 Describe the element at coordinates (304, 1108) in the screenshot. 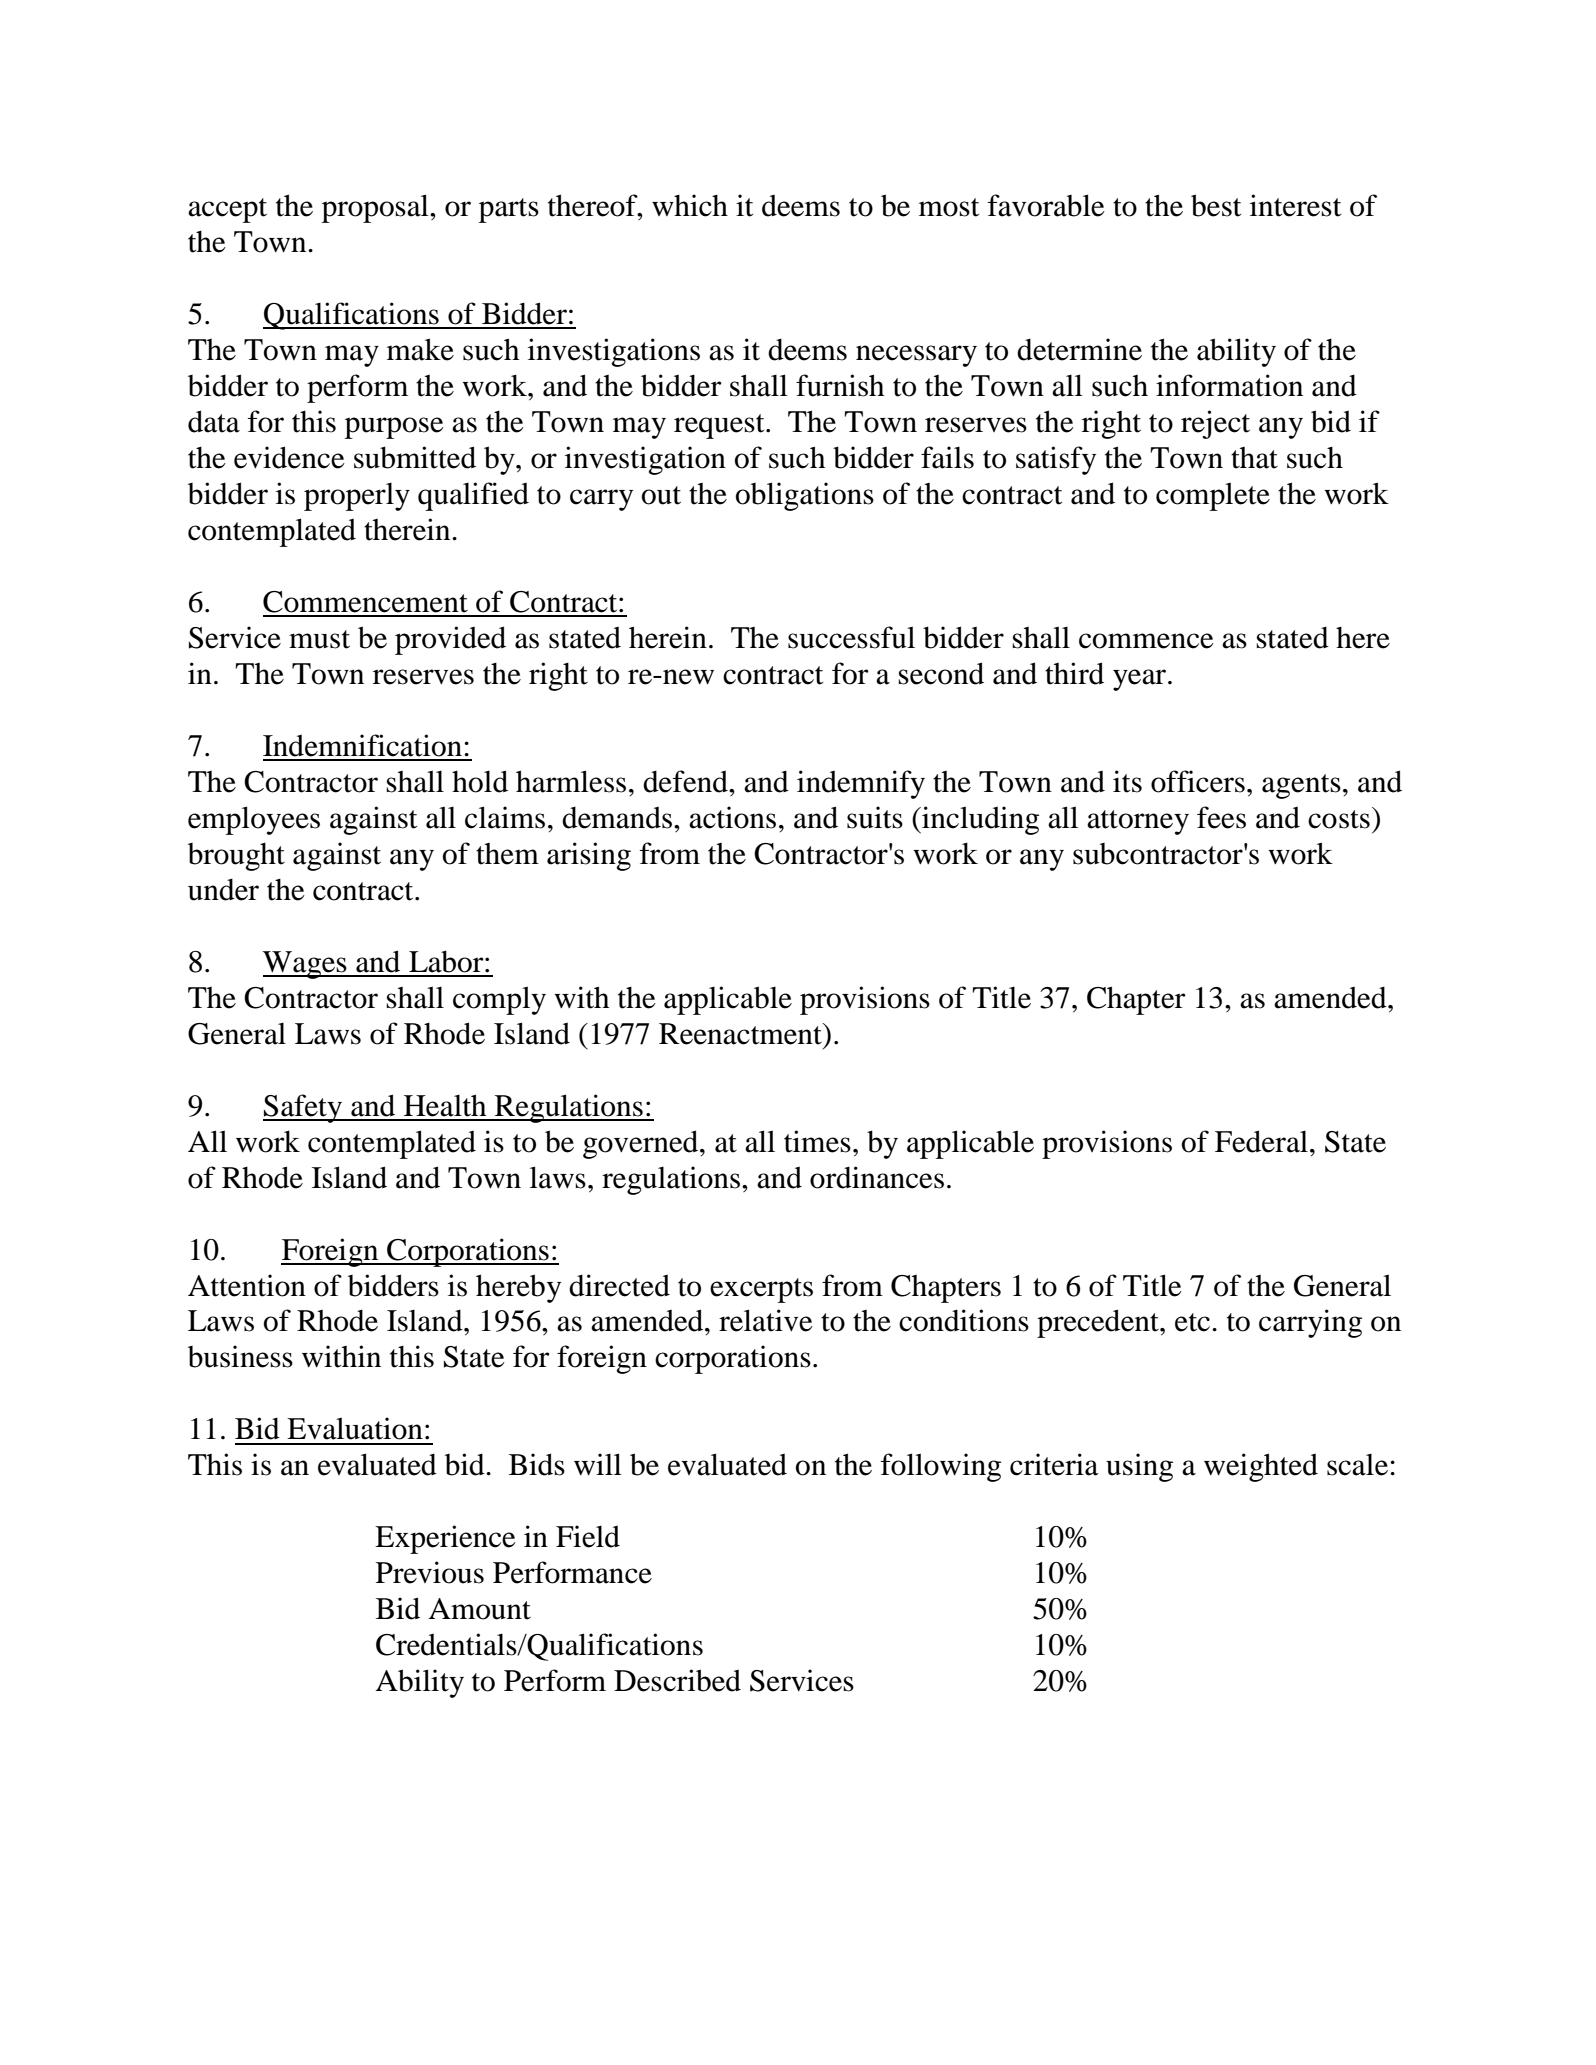

I see `Safety` at that location.
